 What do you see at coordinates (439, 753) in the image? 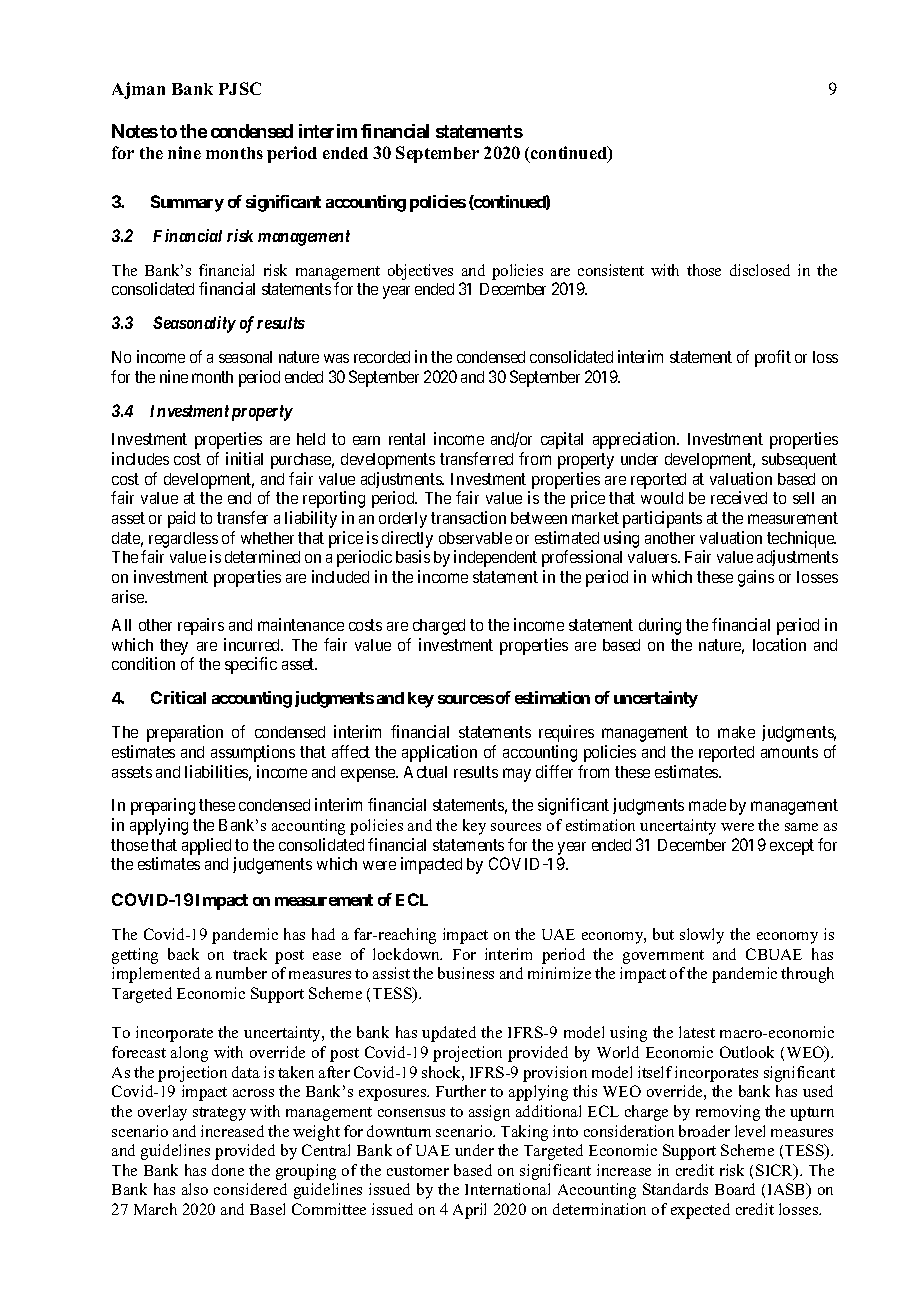
I see `application` at bounding box center [439, 753].
